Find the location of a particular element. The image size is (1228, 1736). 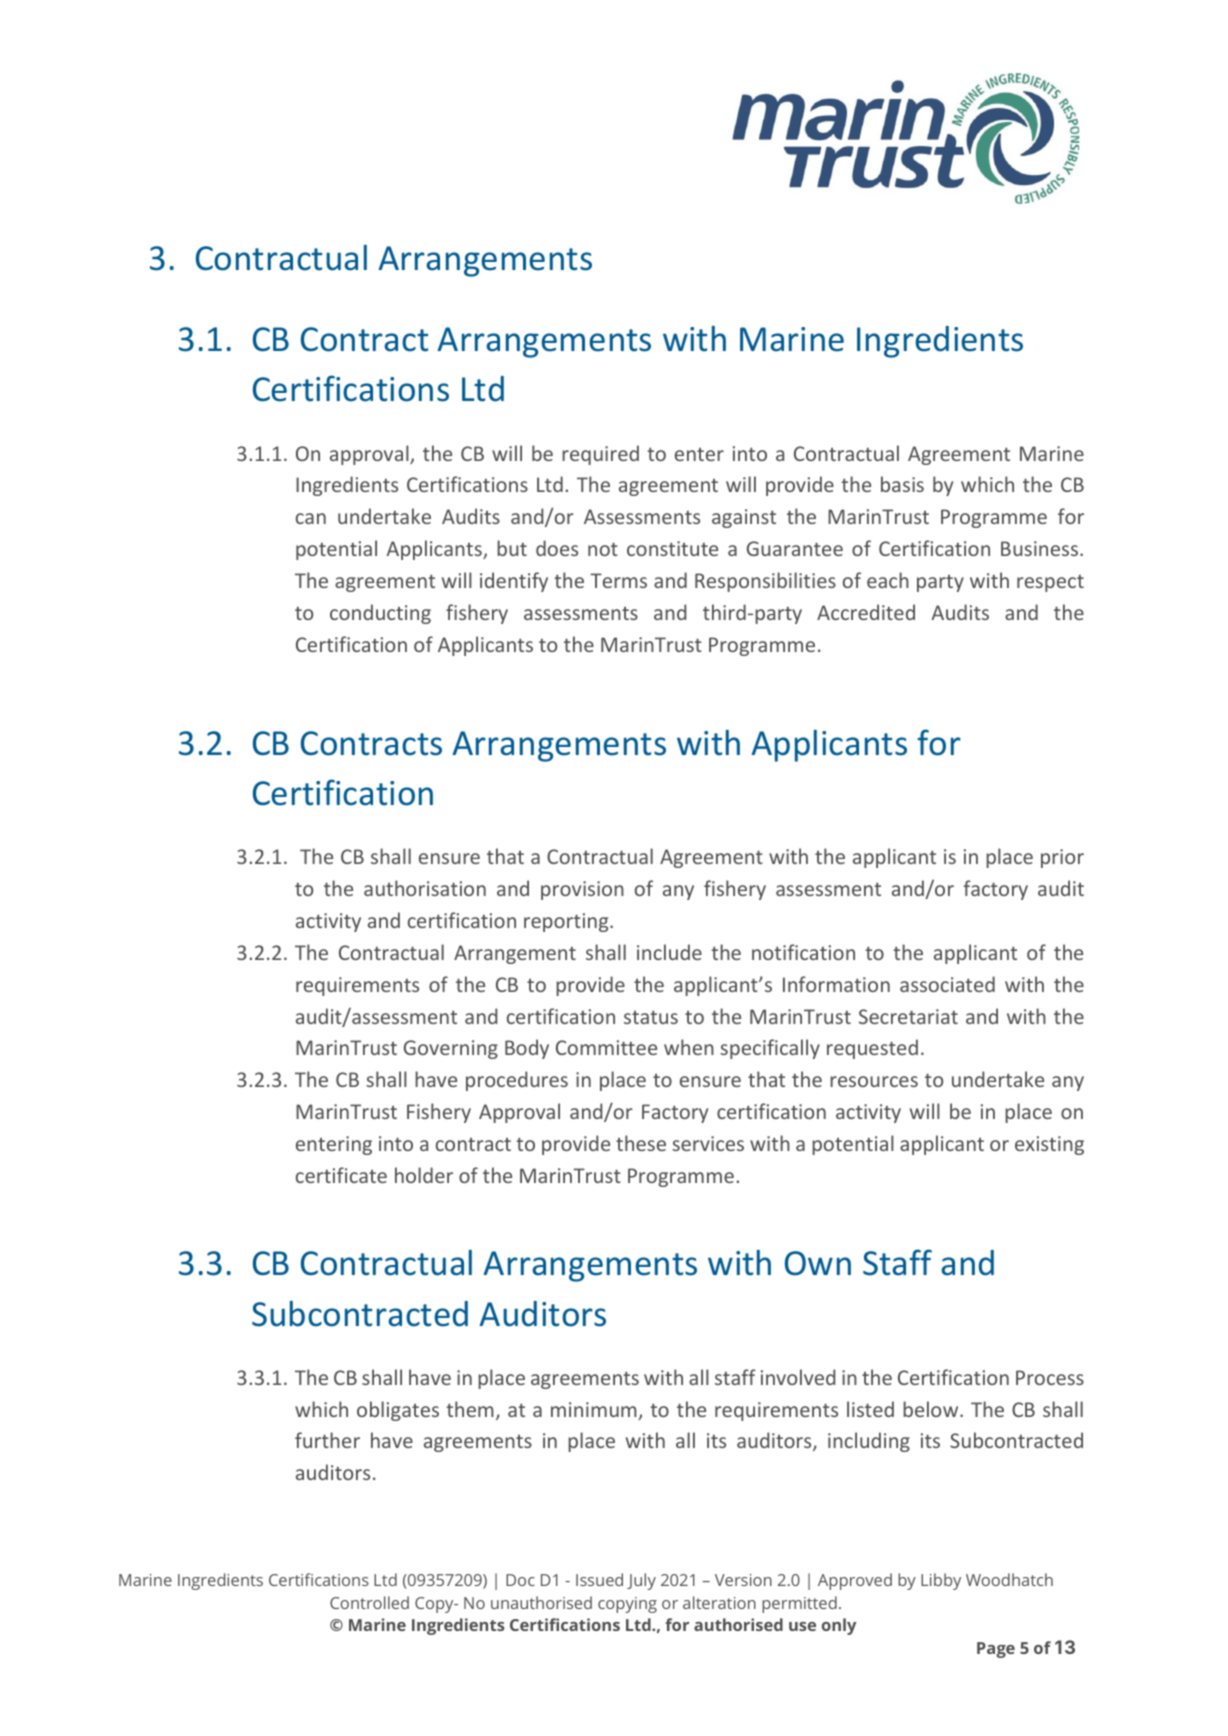

holder is located at coordinates (424, 1175).
